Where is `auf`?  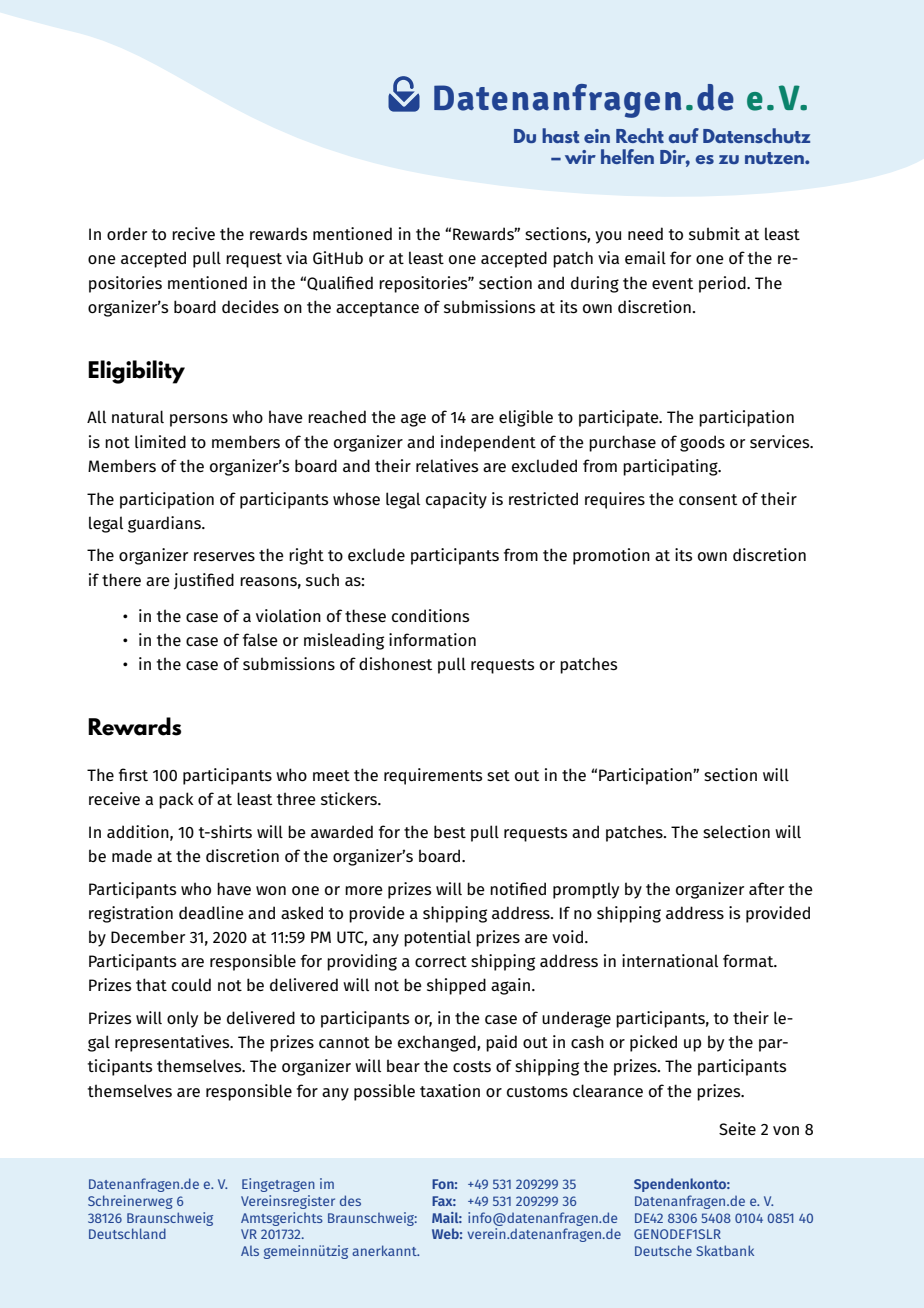 auf is located at coordinates (683, 135).
